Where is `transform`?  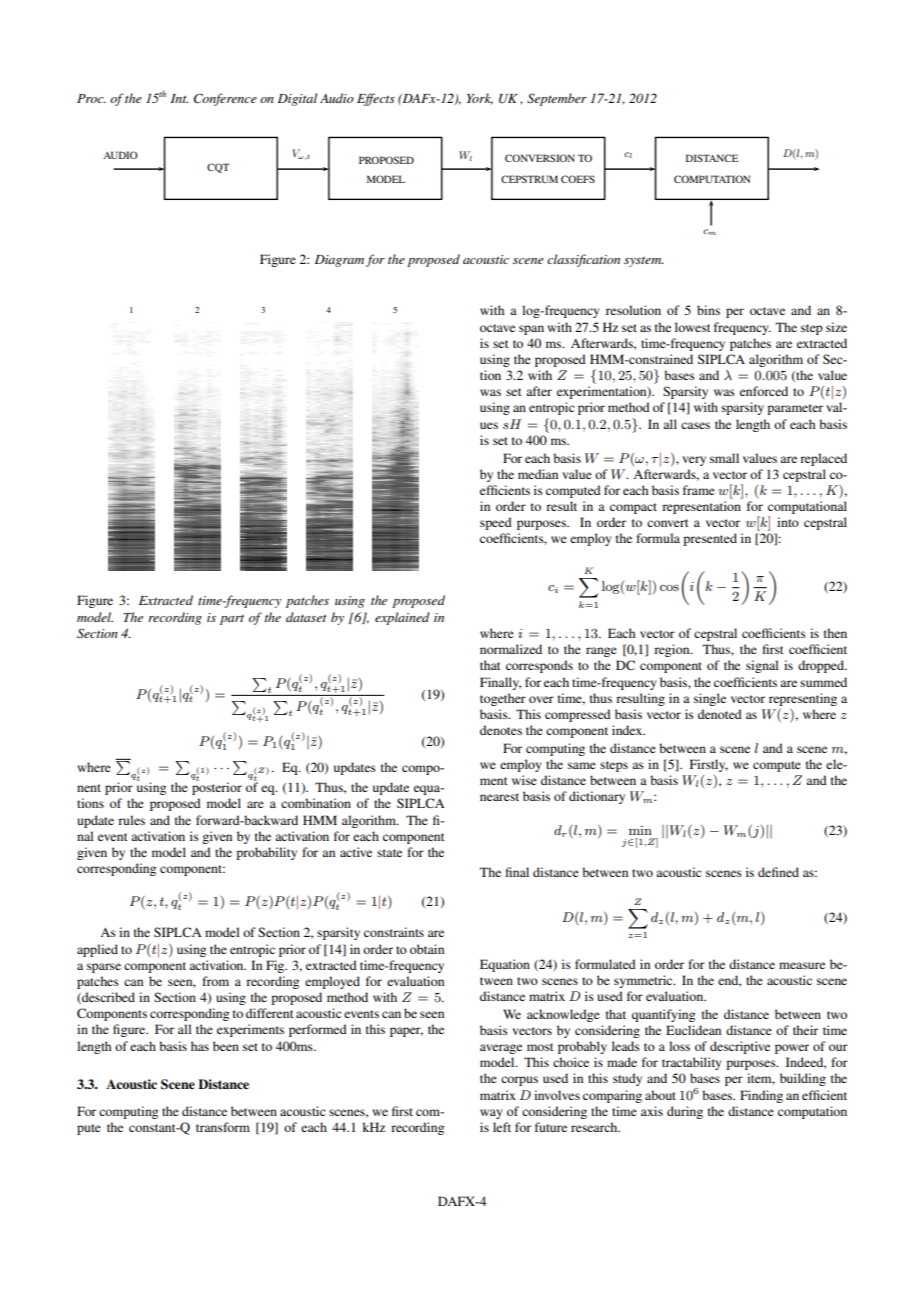
transform is located at coordinates (223, 1127).
